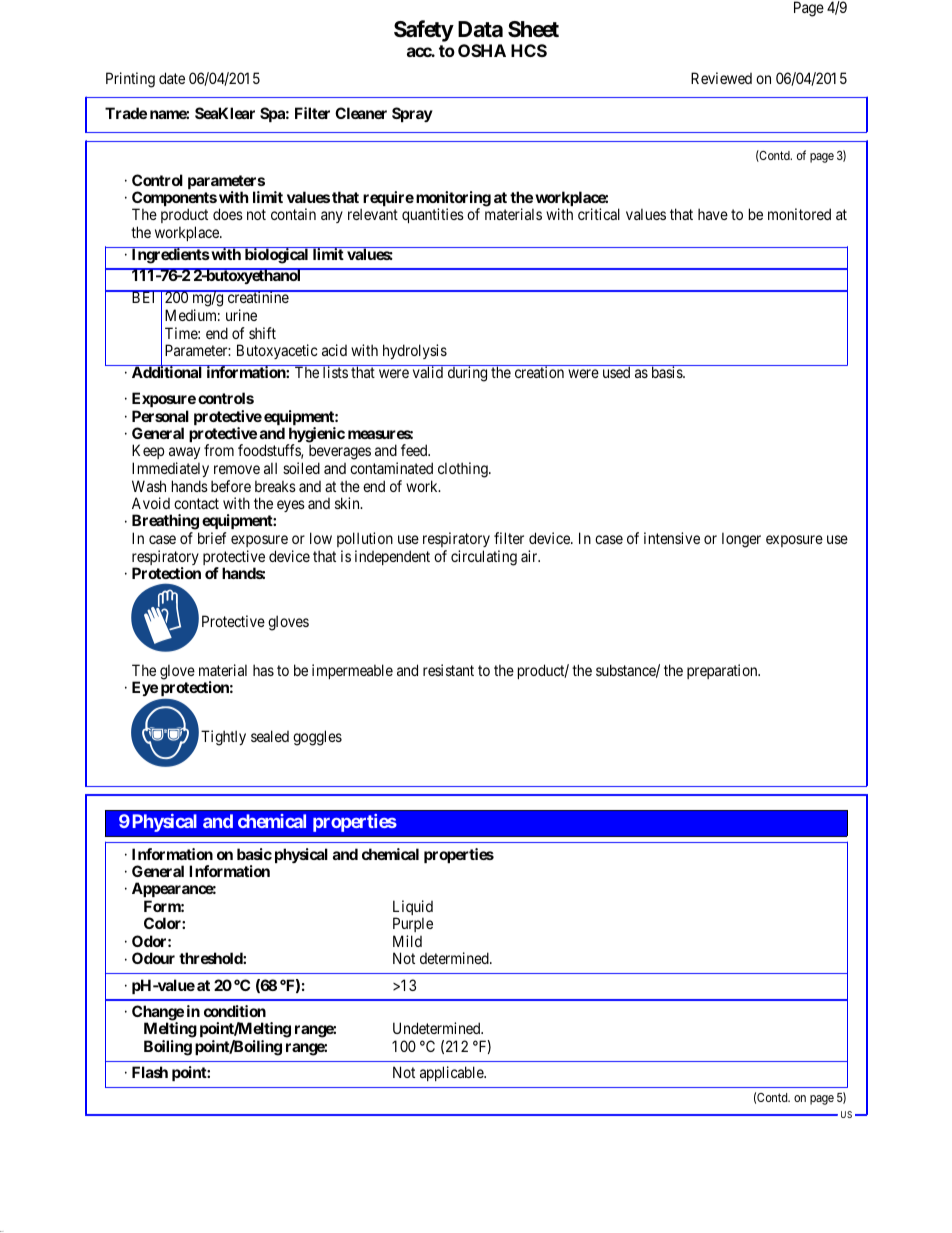 This screenshot has height=1233, width=952. I want to click on Reviewed, so click(721, 78).
